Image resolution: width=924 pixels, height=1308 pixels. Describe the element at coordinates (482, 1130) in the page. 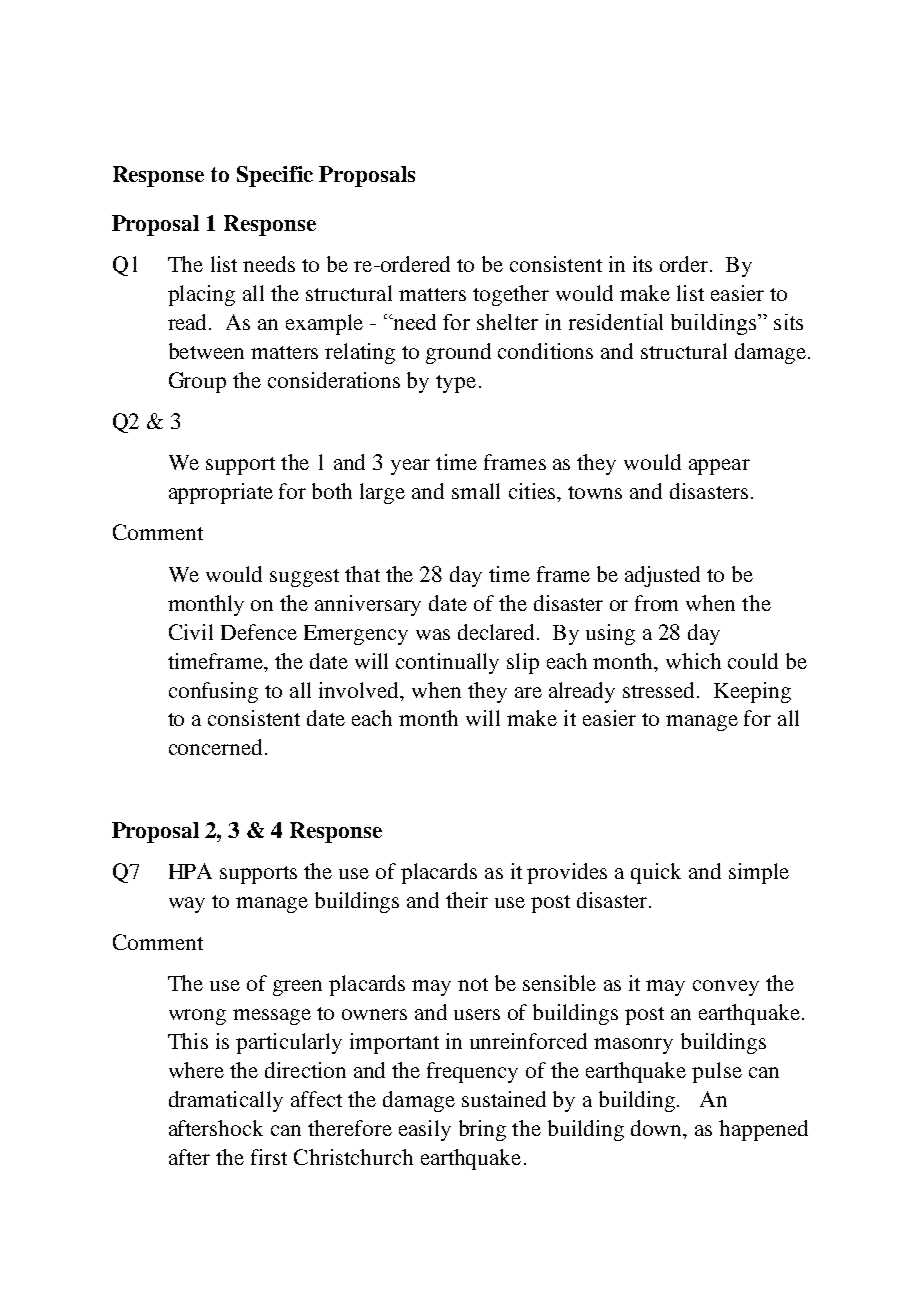

I see `bring` at that location.
